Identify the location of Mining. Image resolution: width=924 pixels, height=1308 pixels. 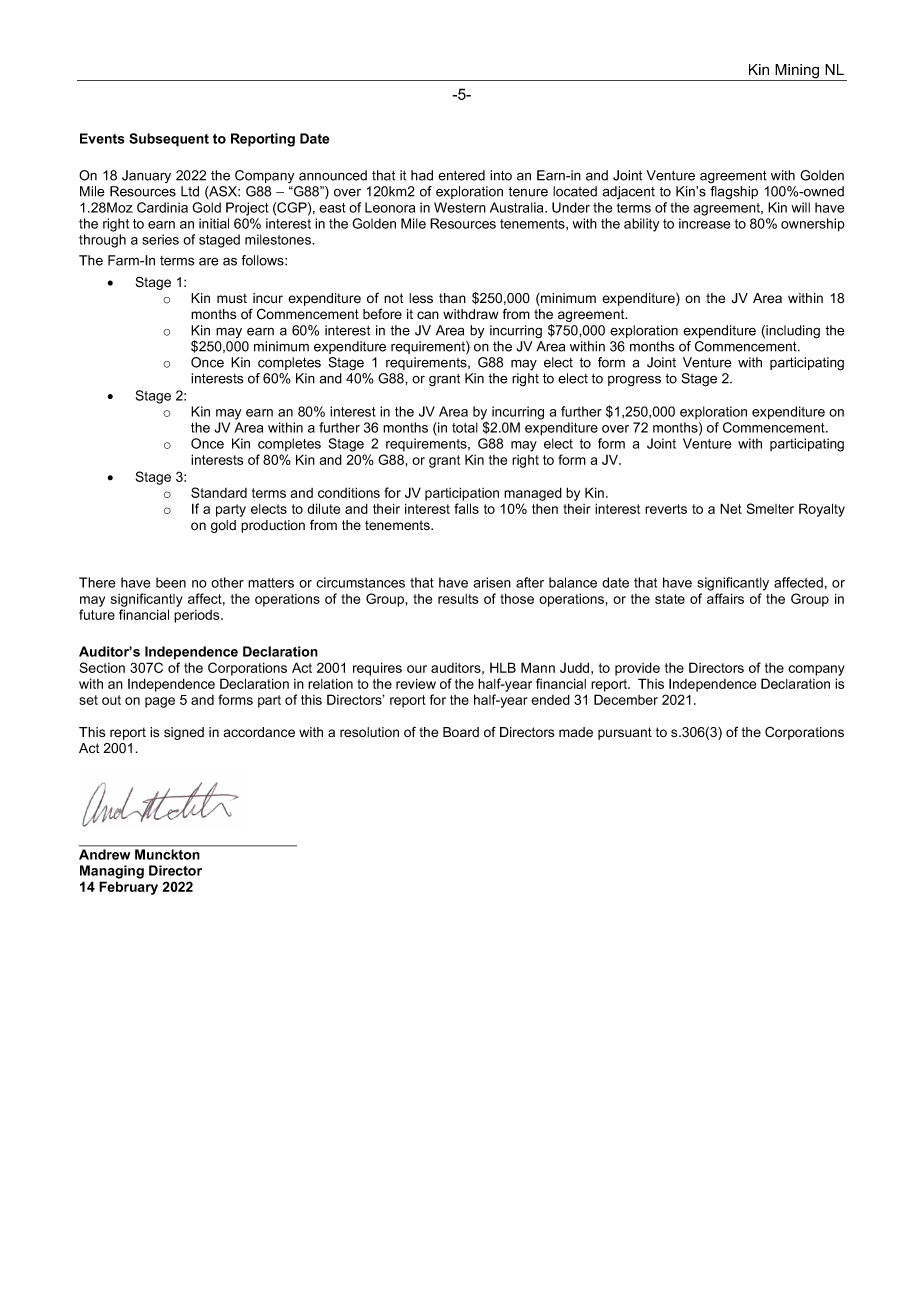
(797, 72).
